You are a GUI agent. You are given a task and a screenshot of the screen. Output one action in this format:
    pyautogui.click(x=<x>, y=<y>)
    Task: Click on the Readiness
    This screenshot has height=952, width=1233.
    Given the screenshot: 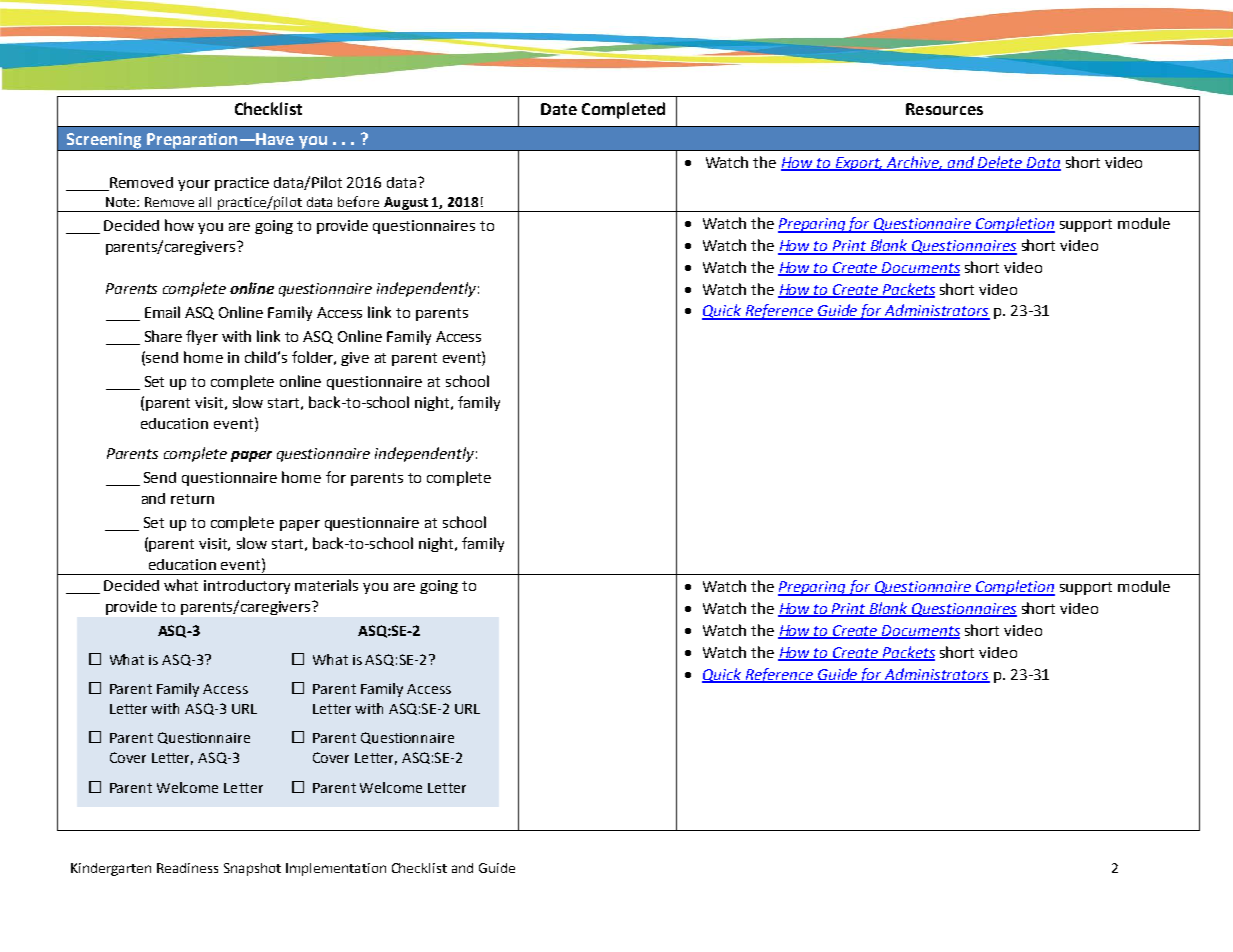 What is the action you would take?
    pyautogui.click(x=187, y=868)
